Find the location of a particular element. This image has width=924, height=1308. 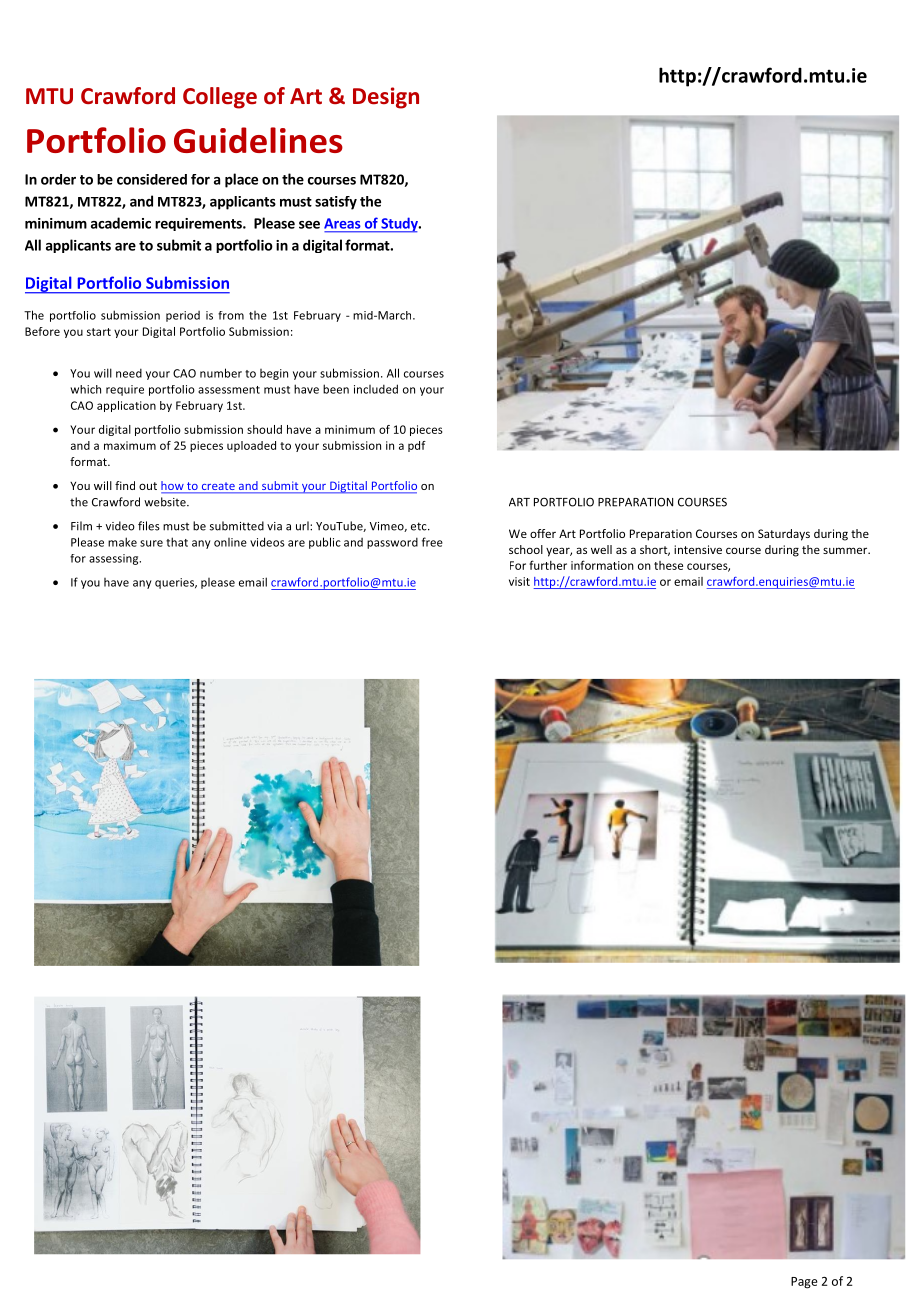

considered is located at coordinates (152, 179).
